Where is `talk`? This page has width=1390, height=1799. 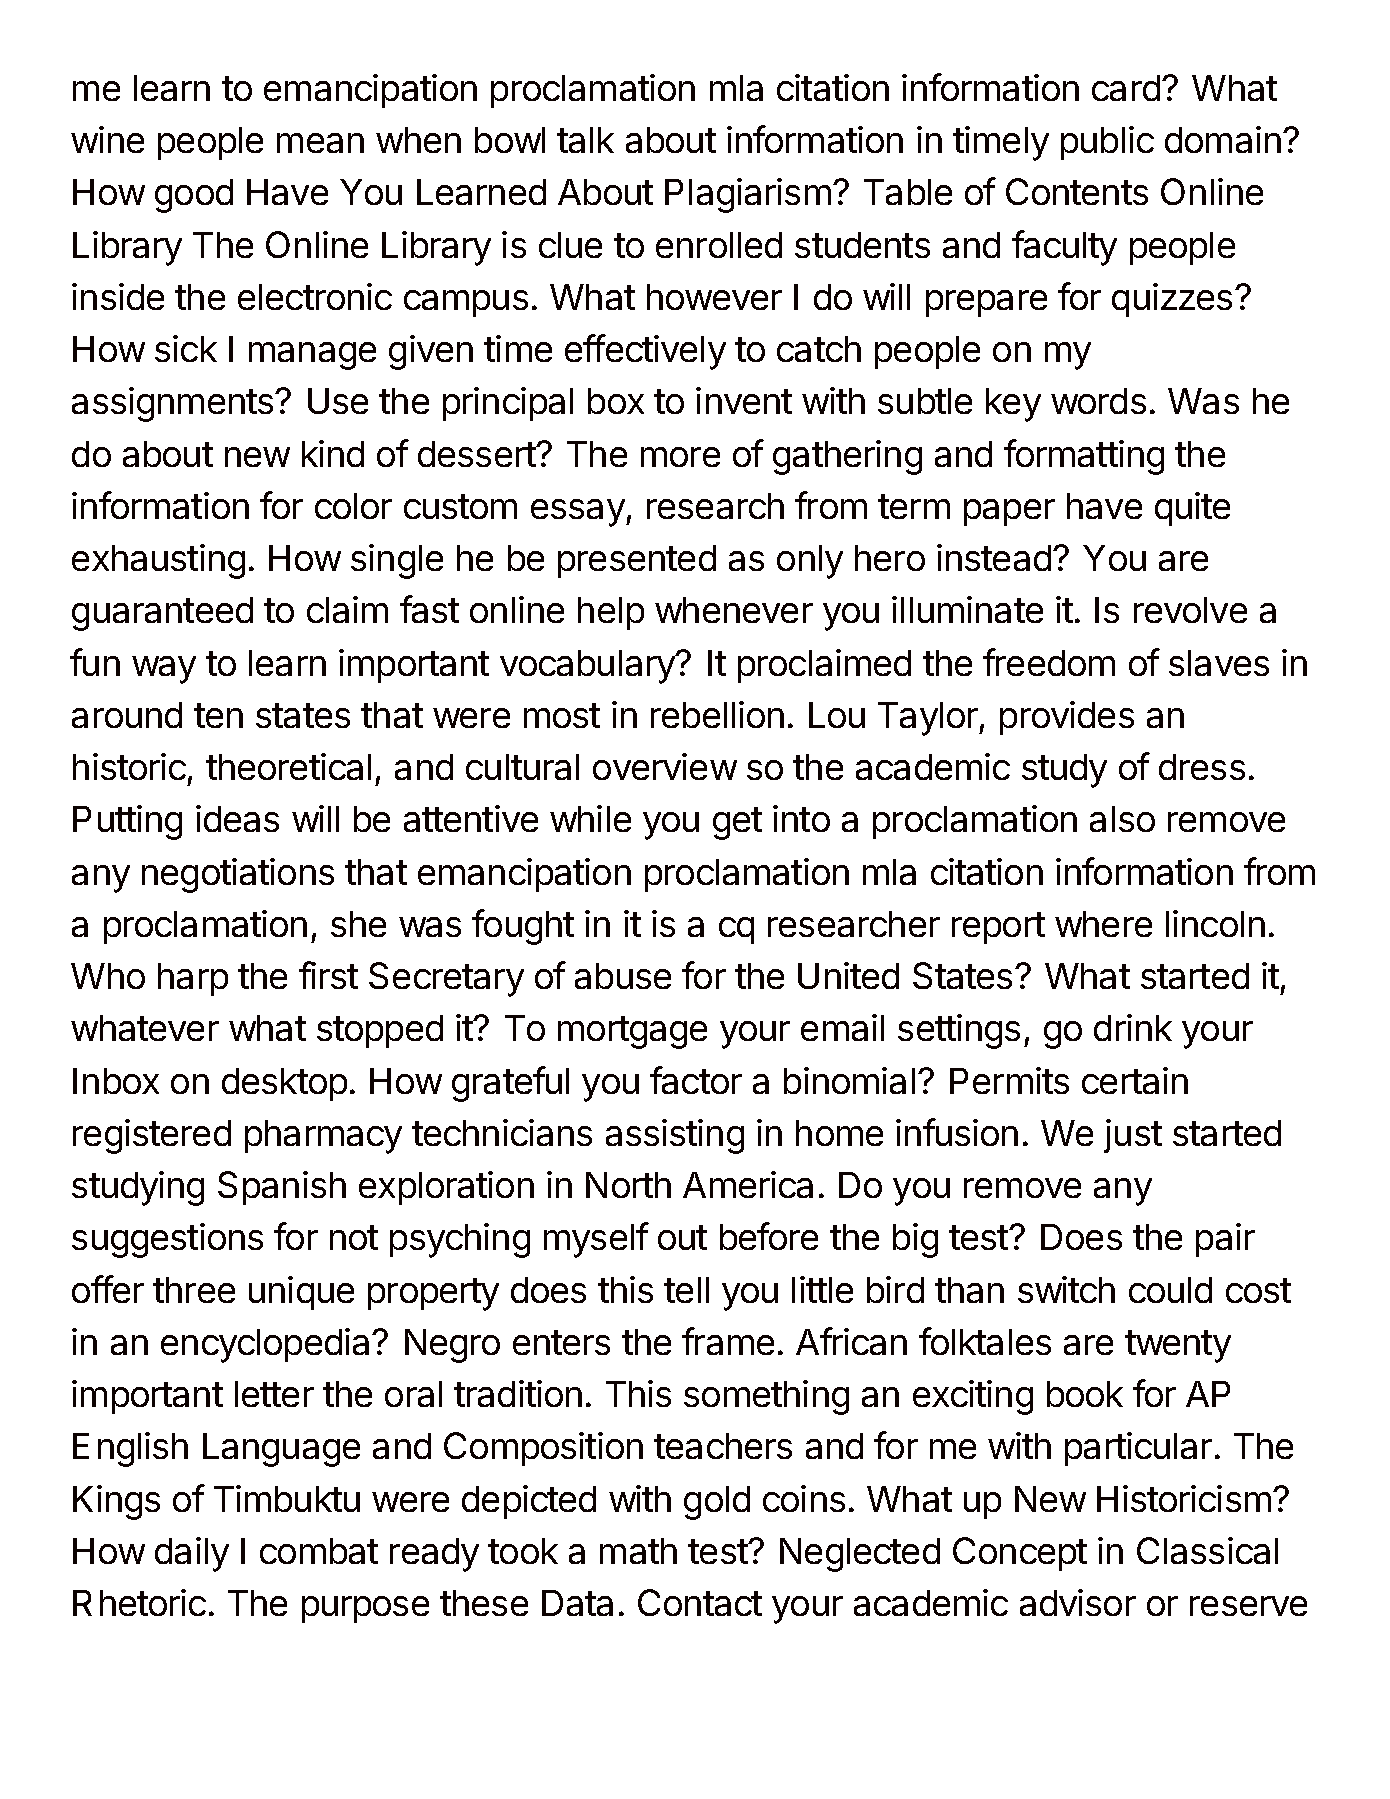 talk is located at coordinates (585, 140).
